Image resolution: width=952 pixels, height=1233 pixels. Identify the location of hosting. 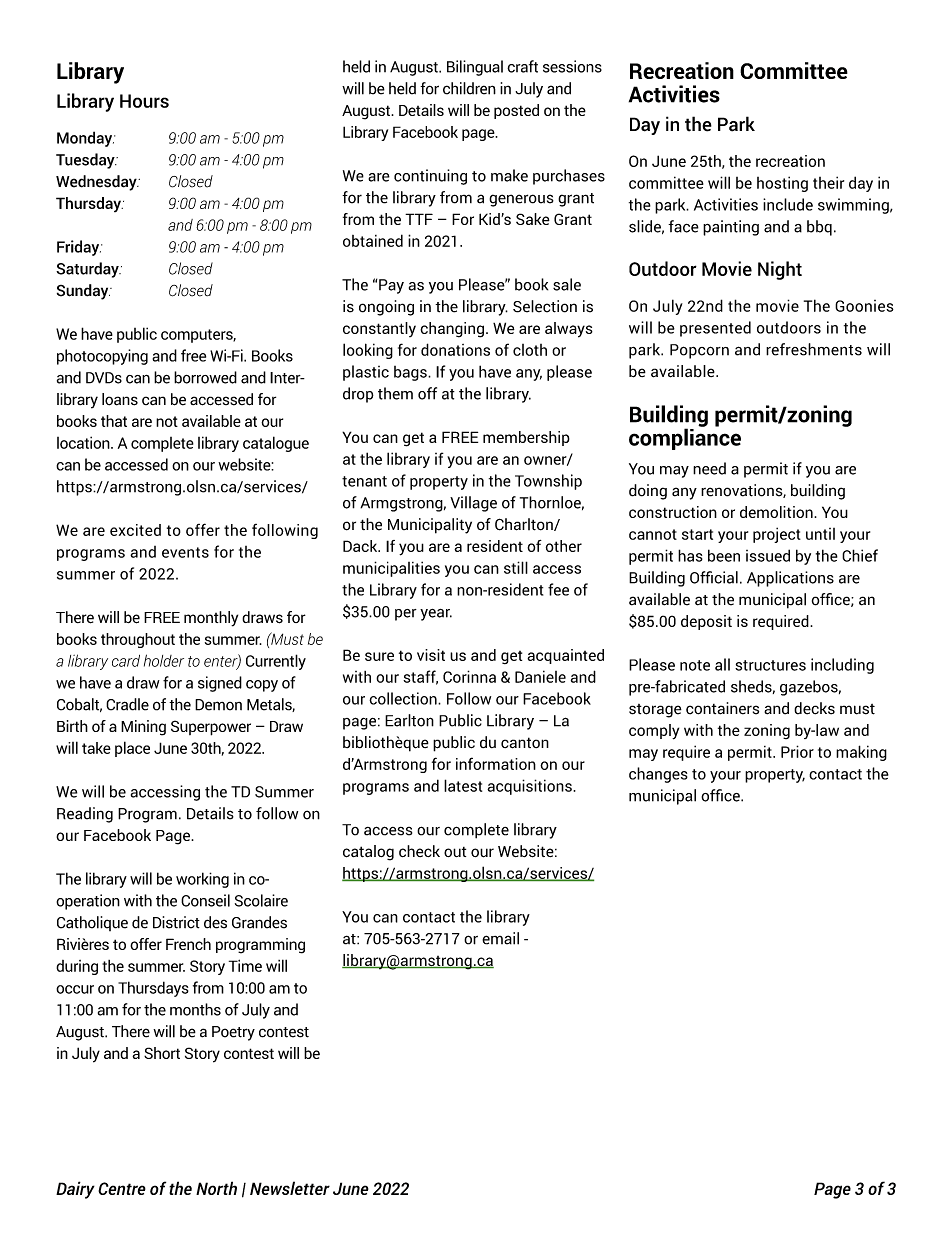
(782, 184).
